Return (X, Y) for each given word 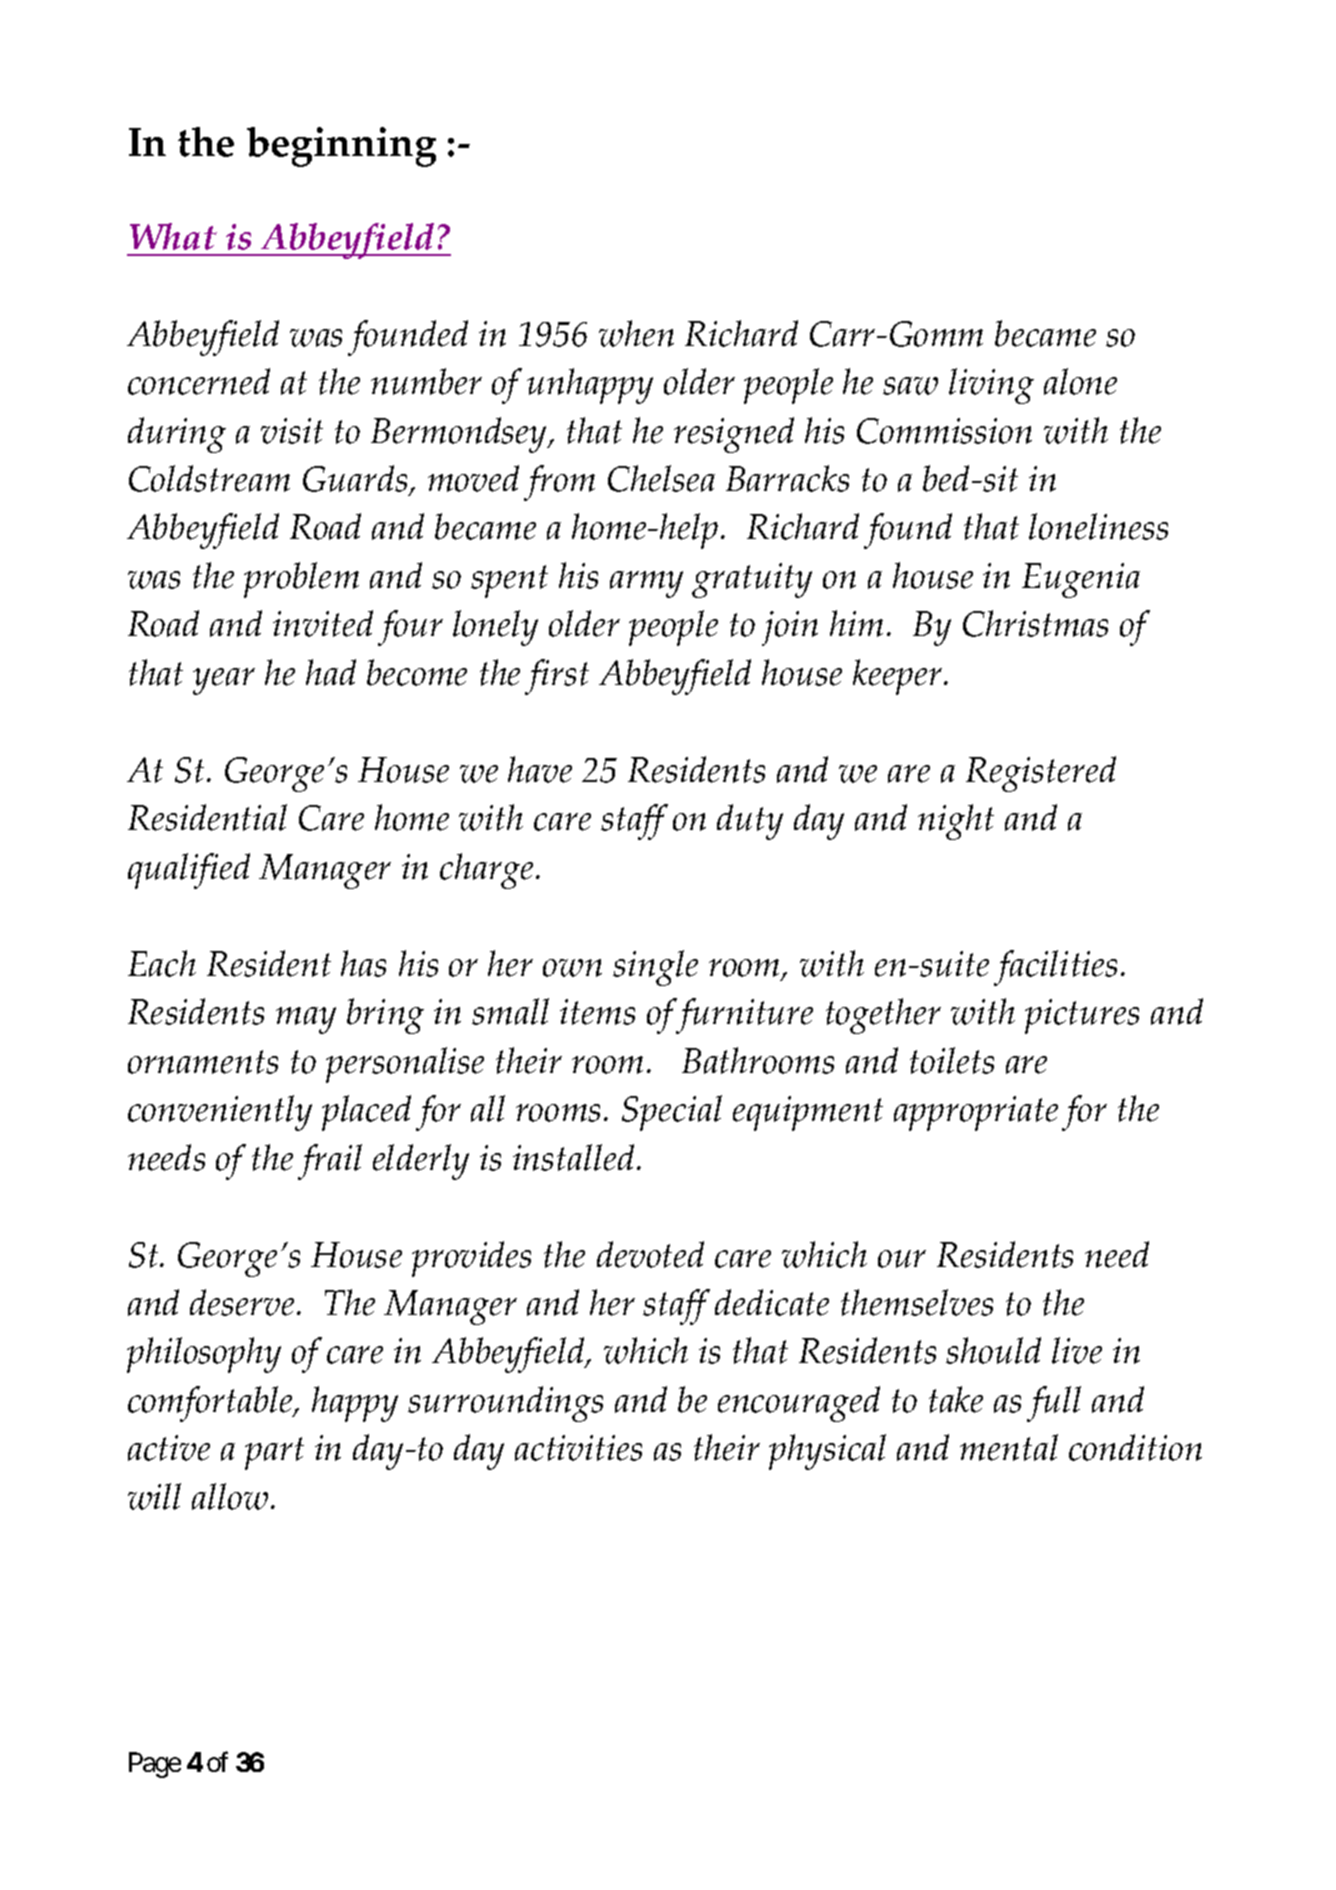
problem (301, 580)
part (274, 1453)
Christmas (1035, 623)
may (306, 1020)
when (636, 333)
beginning (341, 147)
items (597, 1012)
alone (1080, 381)
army (646, 584)
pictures (1082, 1016)
